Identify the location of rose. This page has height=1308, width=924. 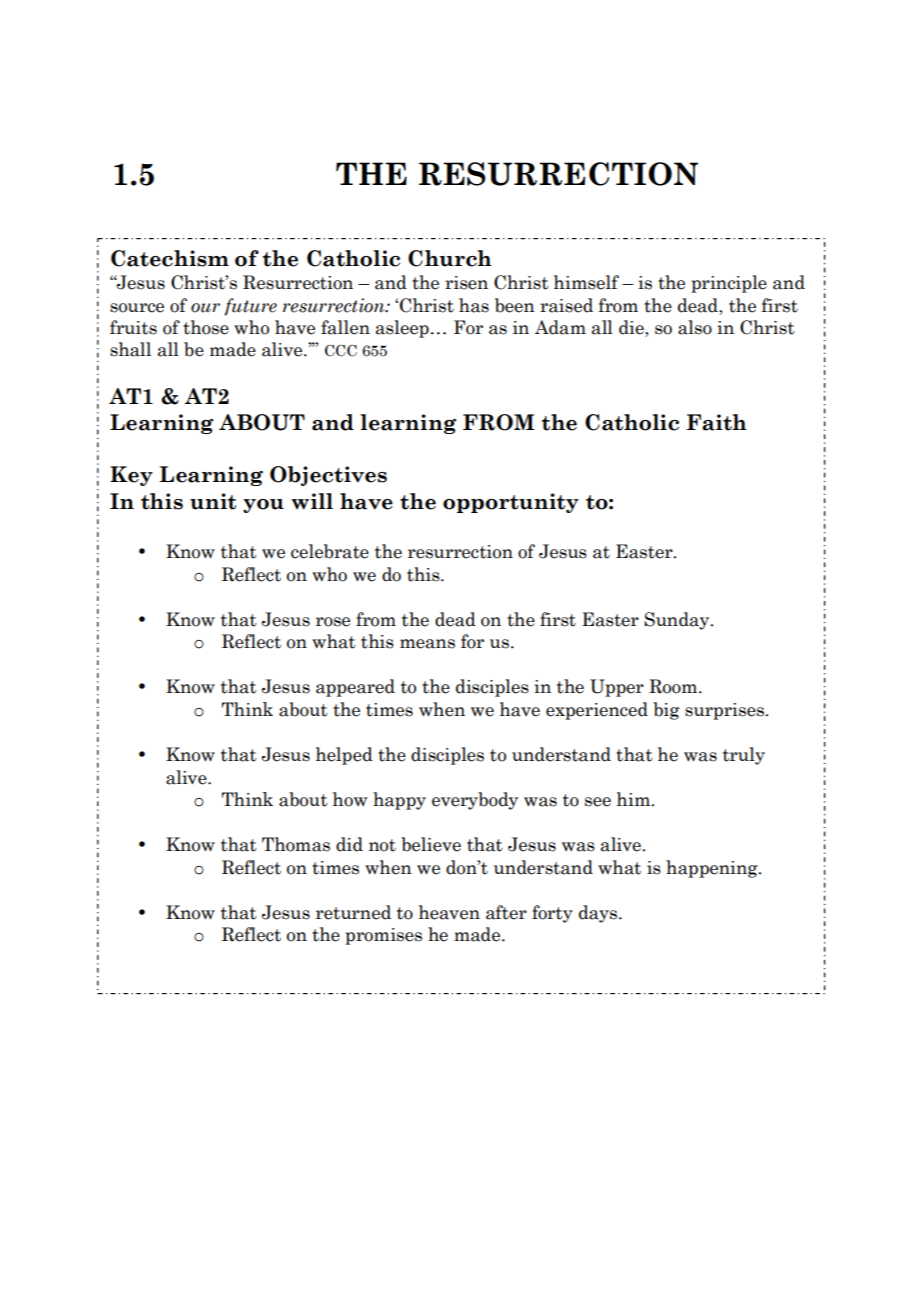
(333, 622).
